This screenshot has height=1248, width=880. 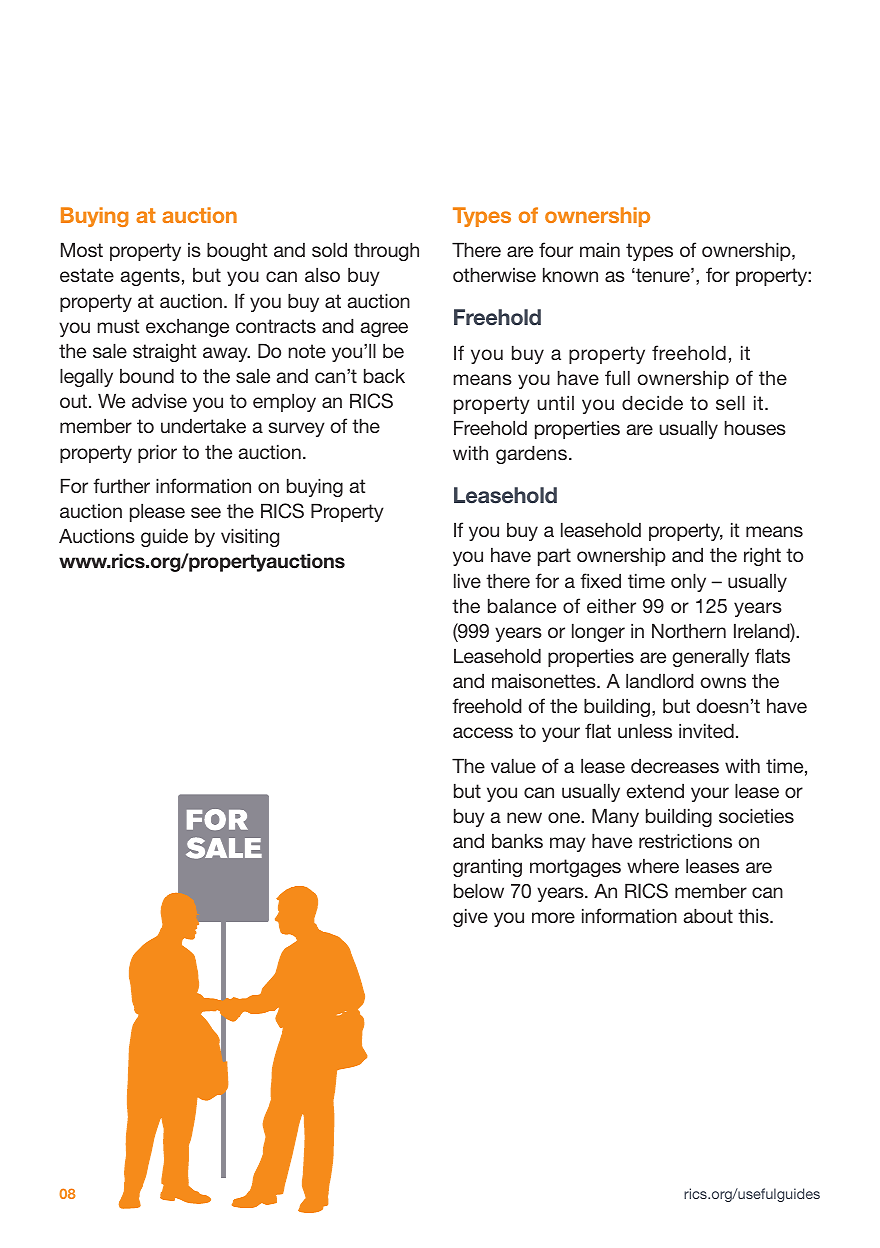 What do you see at coordinates (708, 916) in the screenshot?
I see `about` at bounding box center [708, 916].
